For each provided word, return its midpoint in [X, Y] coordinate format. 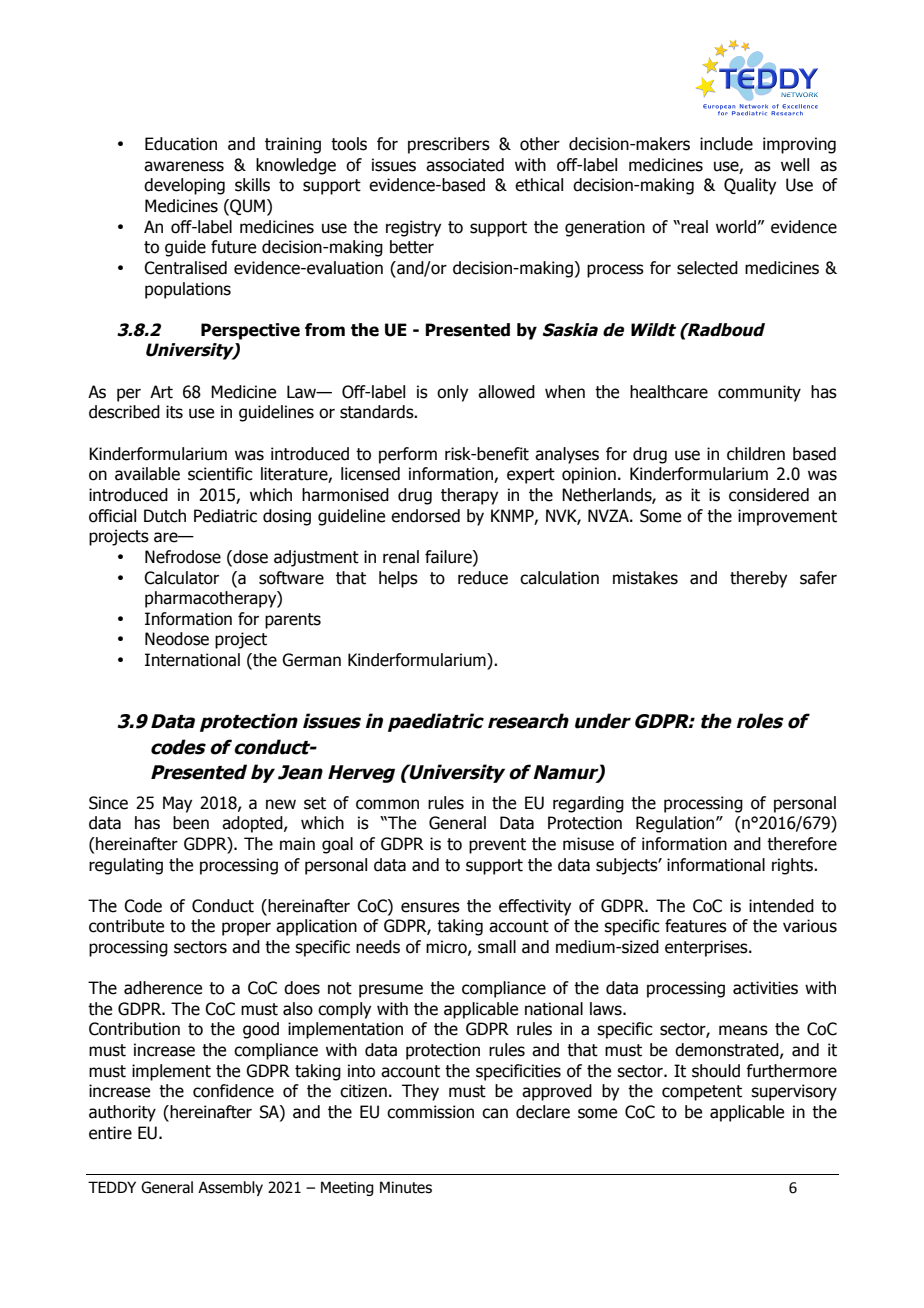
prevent [497, 846]
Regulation [676, 824]
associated [465, 165]
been [191, 823]
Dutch [165, 516]
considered [769, 495]
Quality [750, 186]
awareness [184, 166]
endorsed [425, 516]
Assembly [230, 1188]
